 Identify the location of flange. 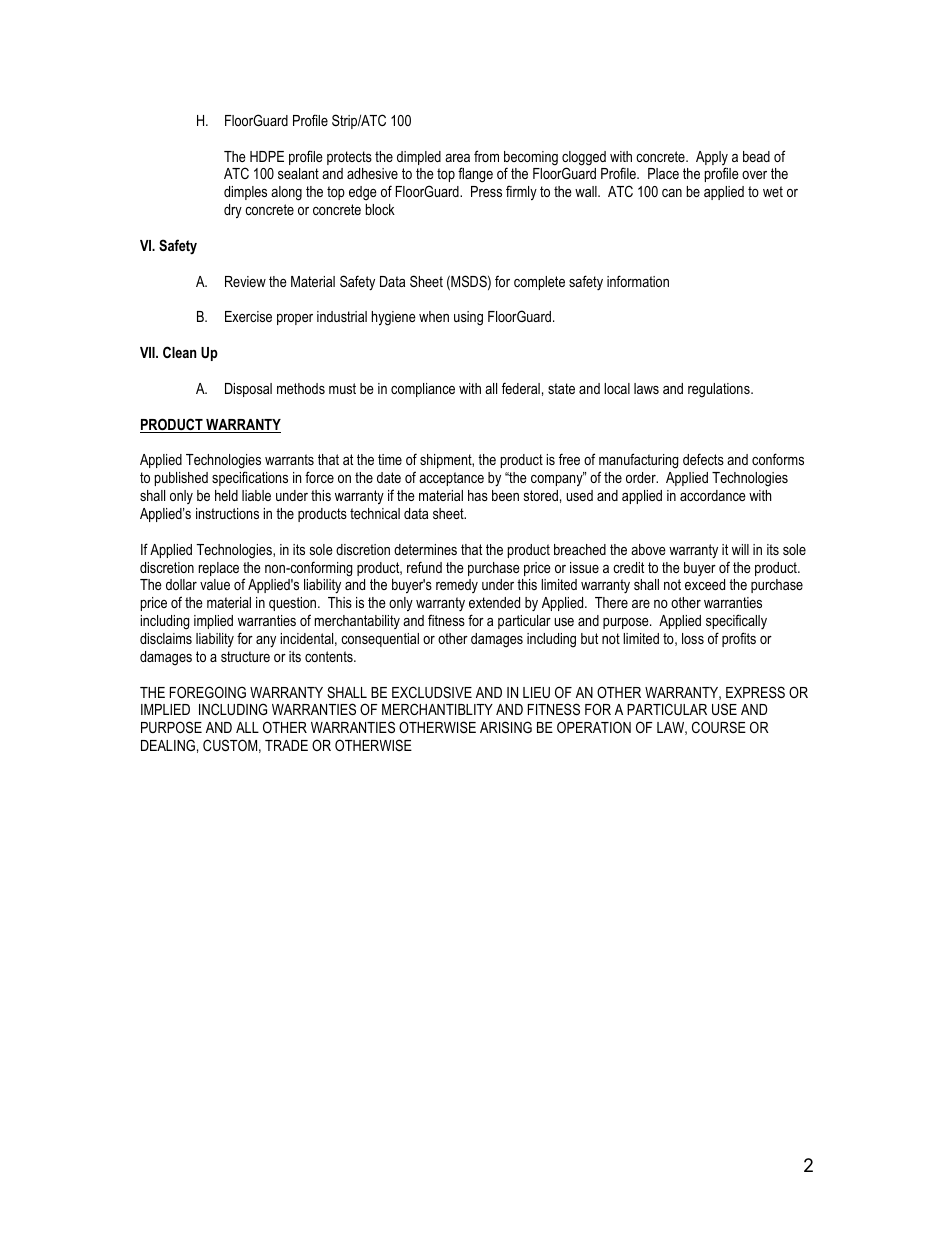
(475, 175).
